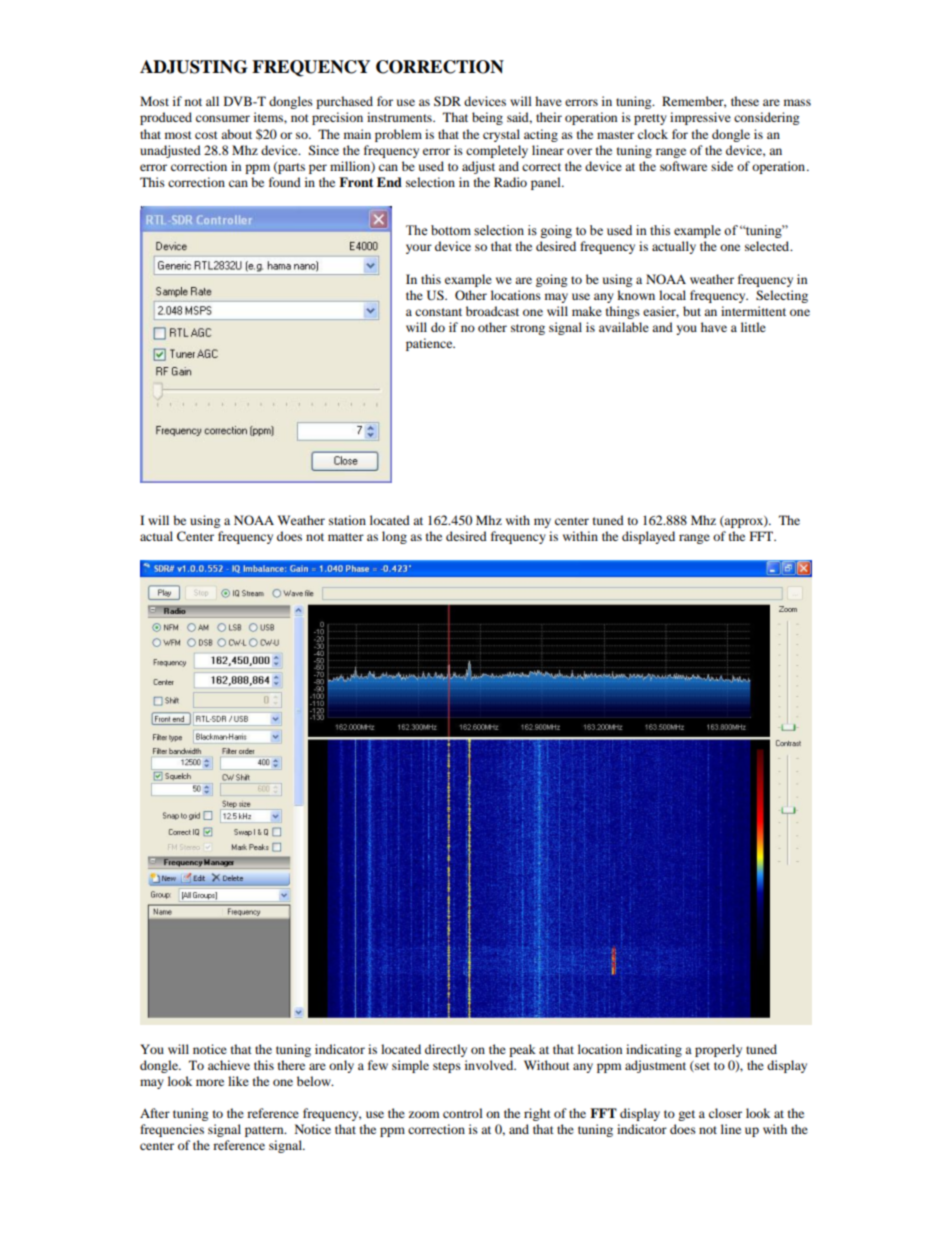 This screenshot has width=952, height=1233. Describe the element at coordinates (700, 118) in the screenshot. I see `impressive` at that location.
